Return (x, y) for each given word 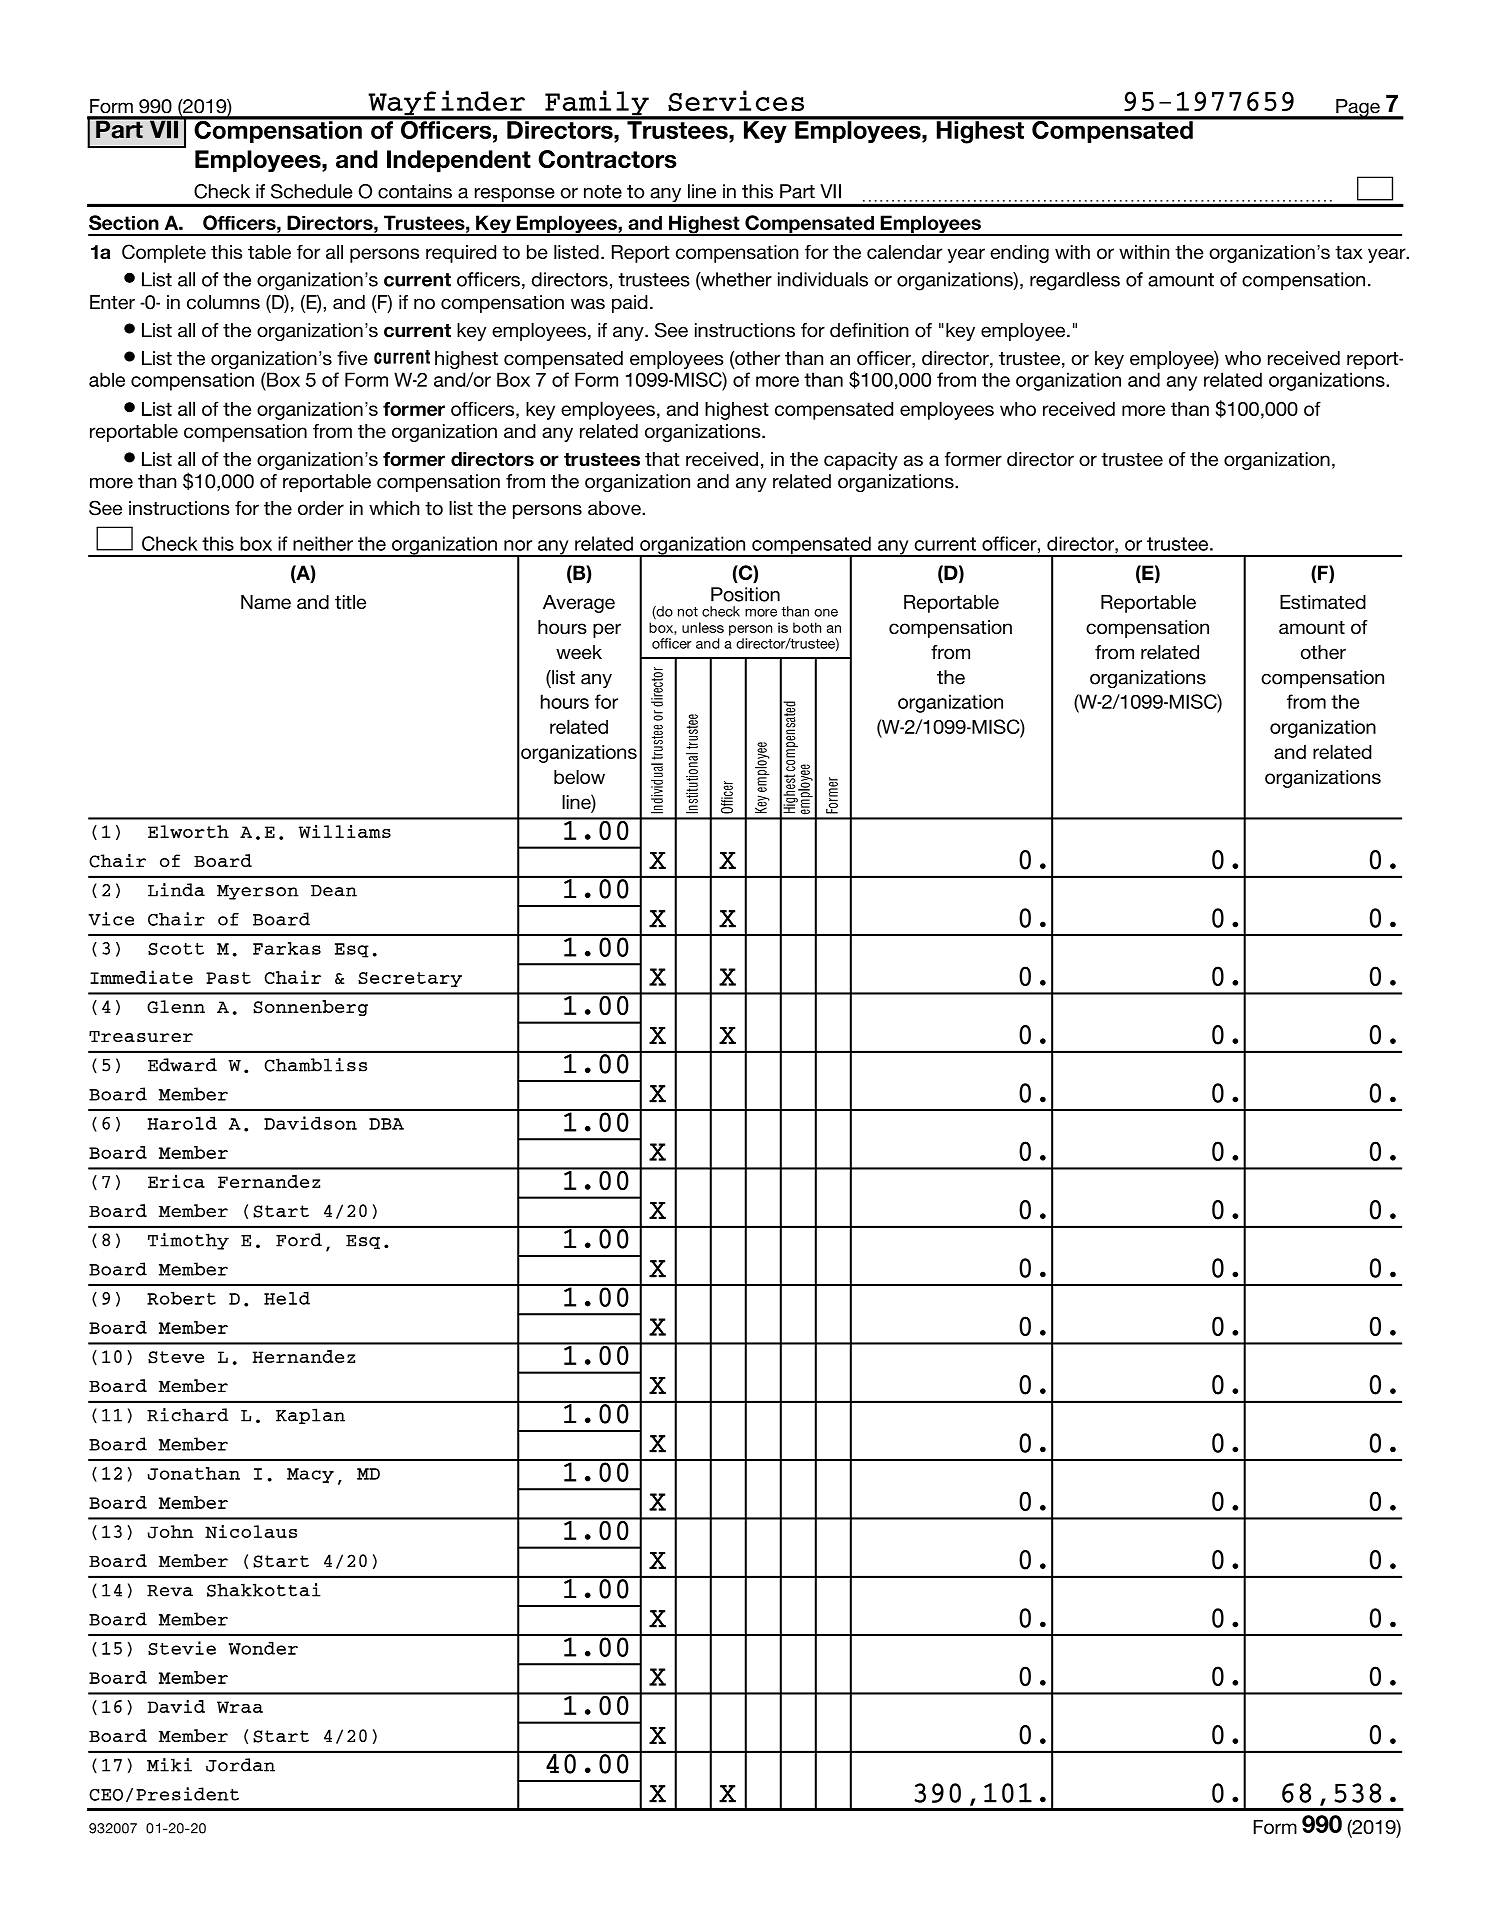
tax (1349, 252)
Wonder (263, 1648)
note (603, 192)
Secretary (410, 979)
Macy (310, 1475)
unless (703, 627)
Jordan (240, 1765)
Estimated (1323, 602)
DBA (386, 1124)
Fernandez (269, 1181)
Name (266, 602)
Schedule (312, 191)
